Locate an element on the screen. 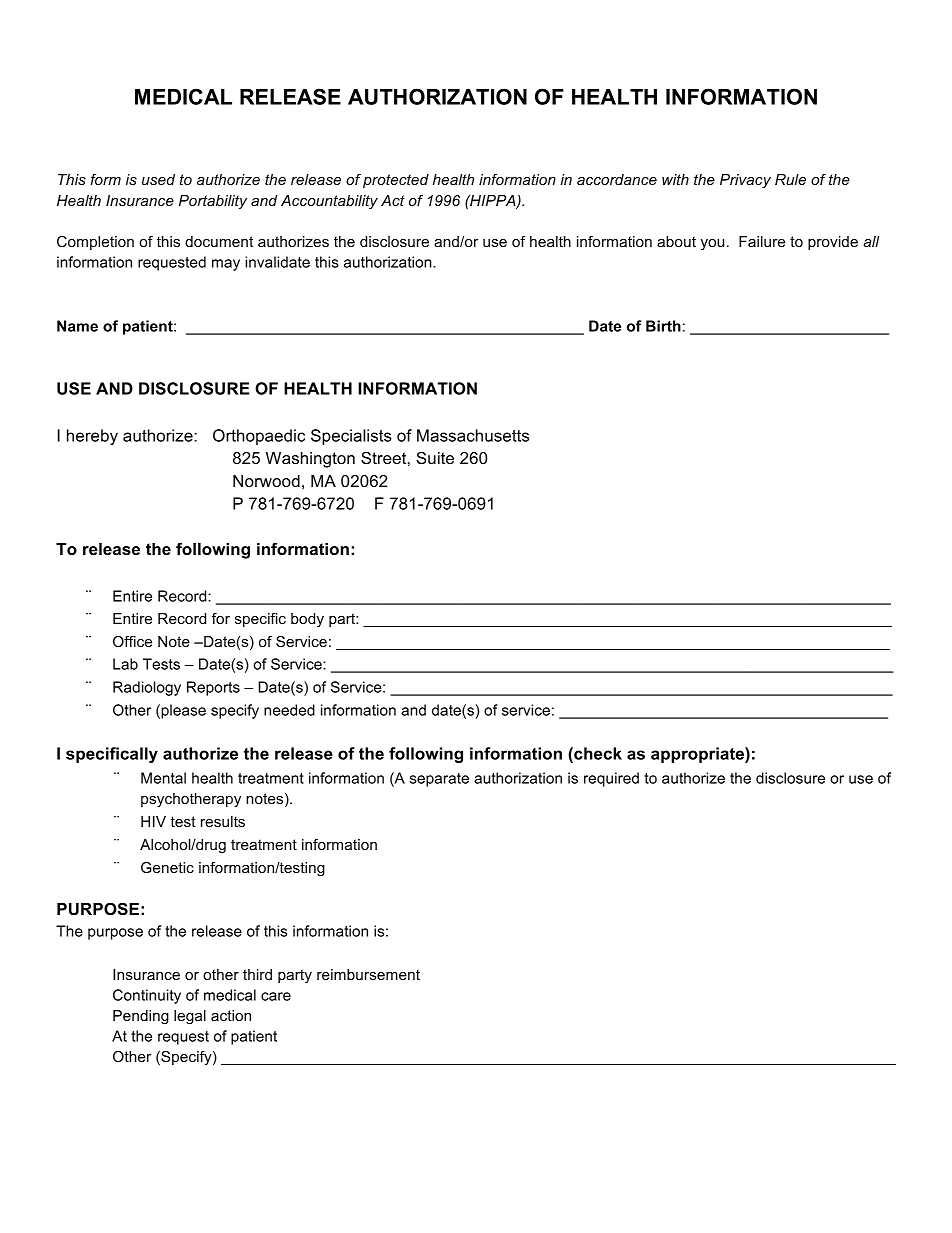 This screenshot has height=1233, width=952. required is located at coordinates (611, 779).
